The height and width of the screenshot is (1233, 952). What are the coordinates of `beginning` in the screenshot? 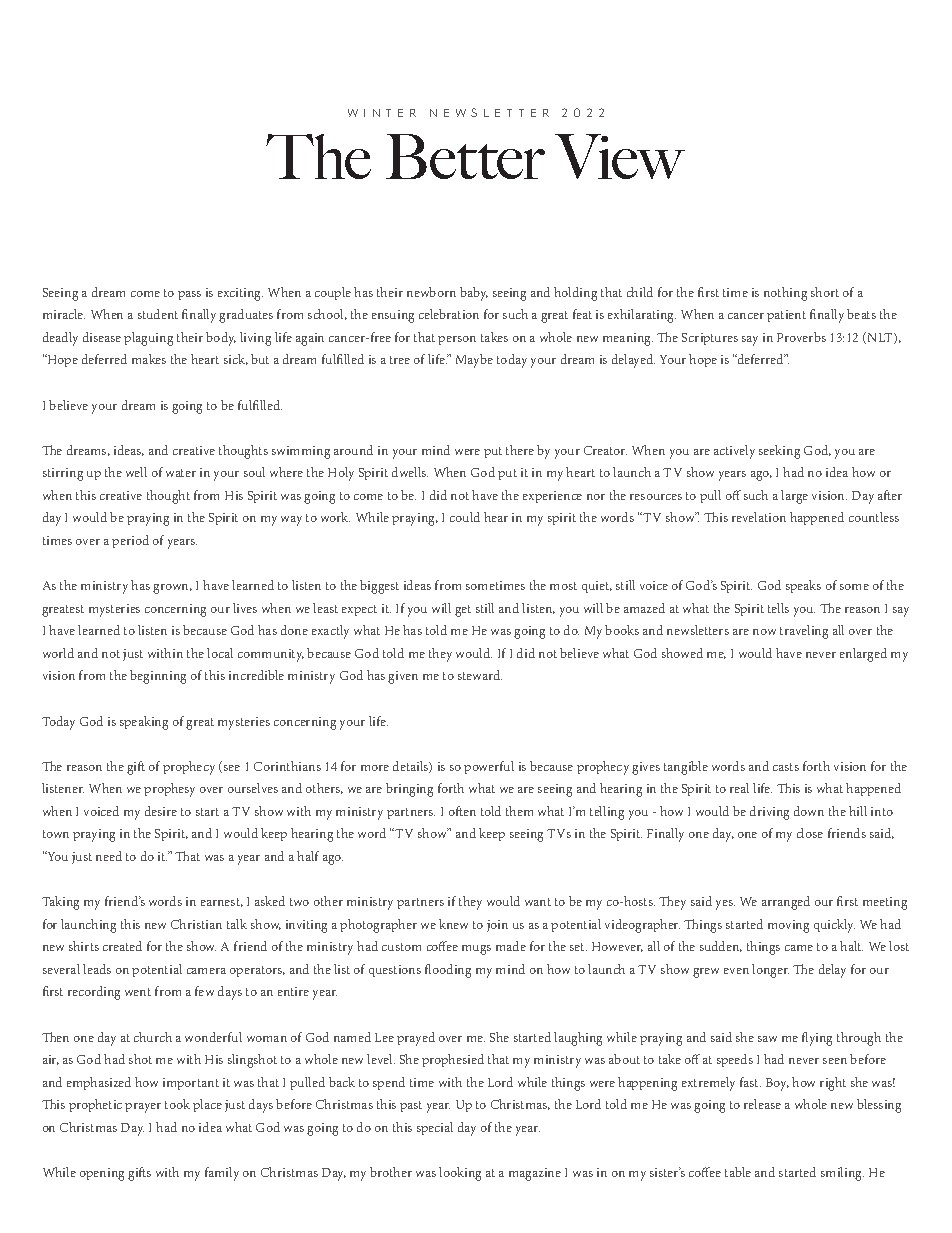 It's located at (158, 677).
